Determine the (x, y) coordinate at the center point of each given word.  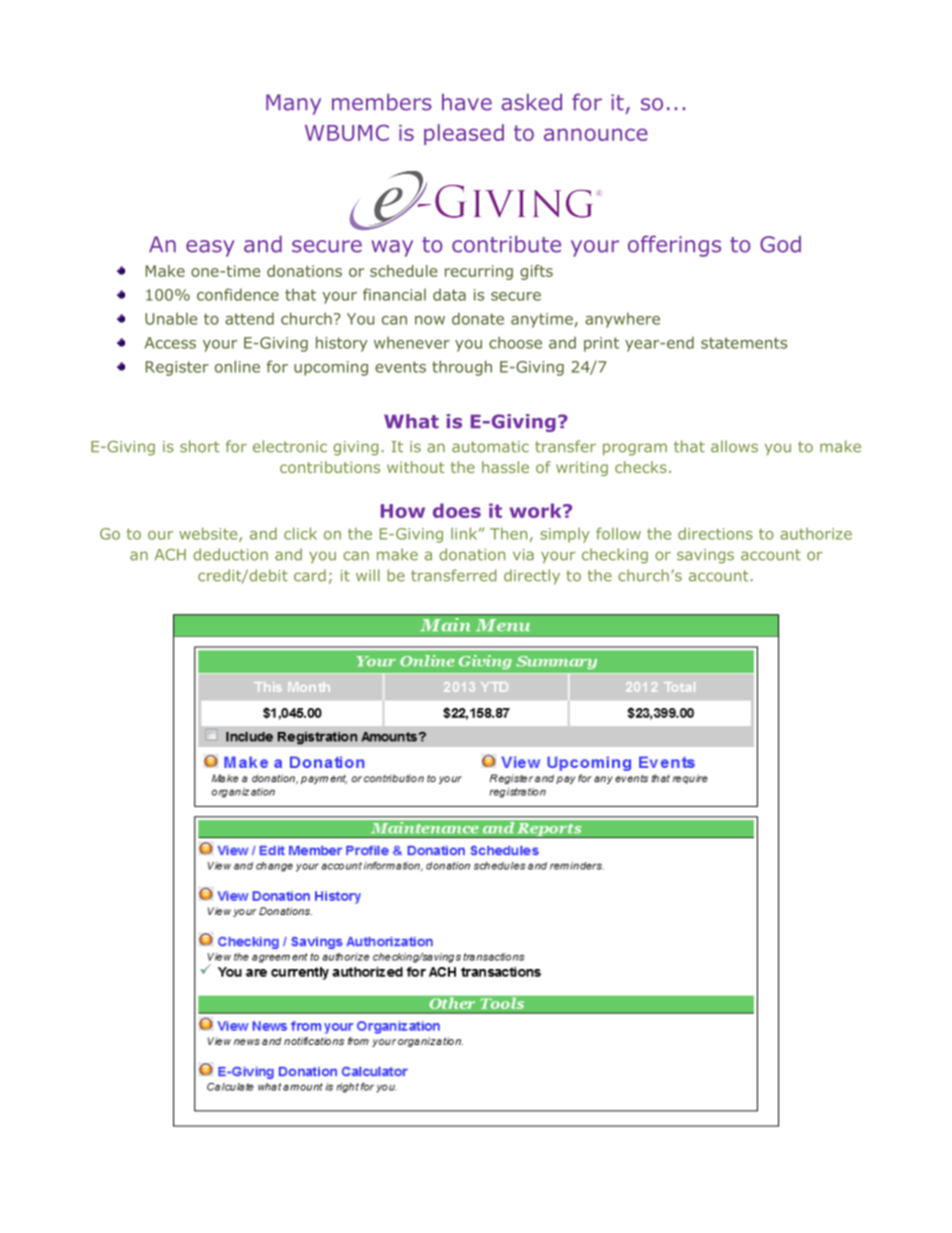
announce (596, 134)
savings (705, 556)
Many (293, 104)
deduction (230, 554)
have (467, 102)
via (523, 555)
